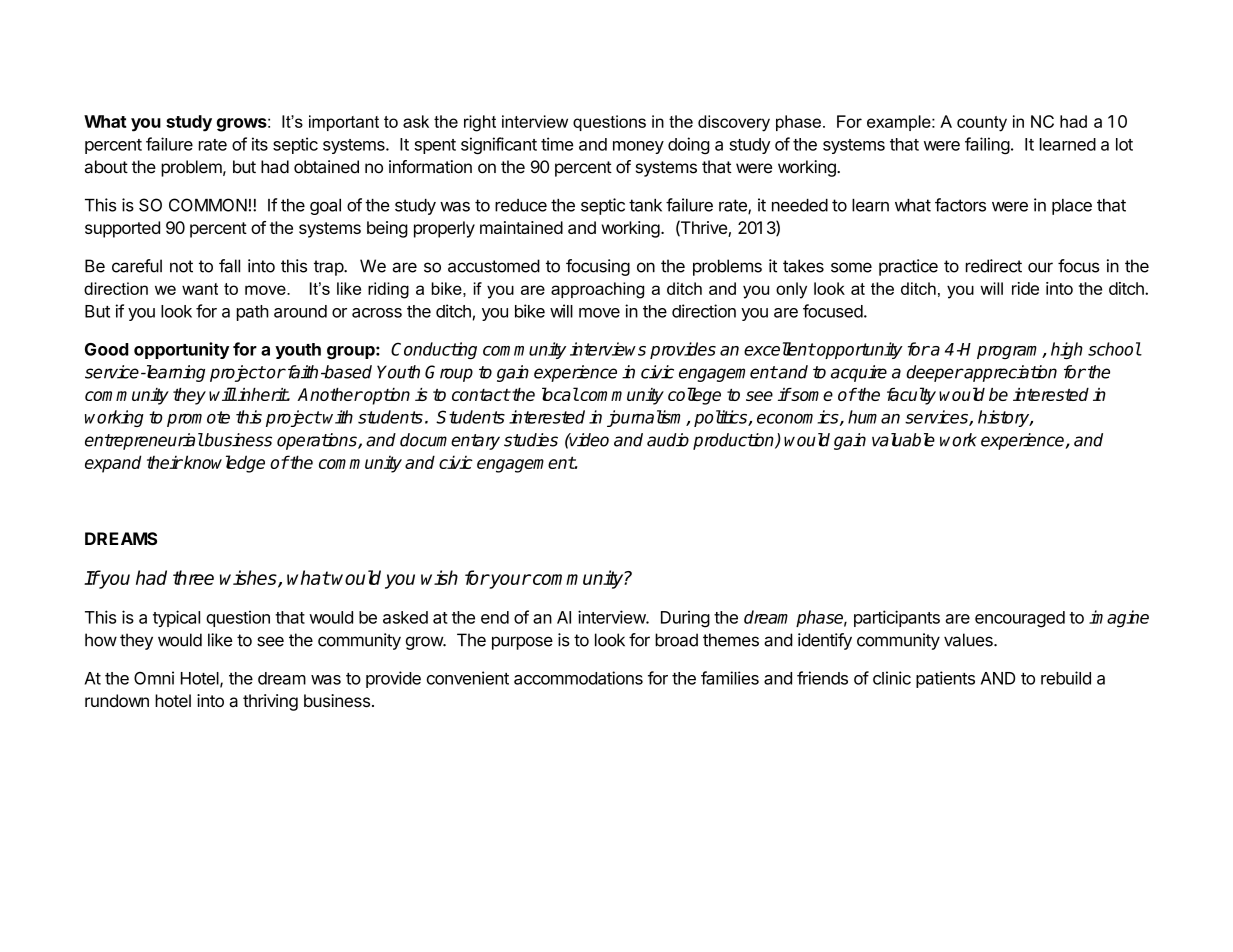 Image resolution: width=1233 pixels, height=952 pixels. I want to click on During, so click(685, 619).
